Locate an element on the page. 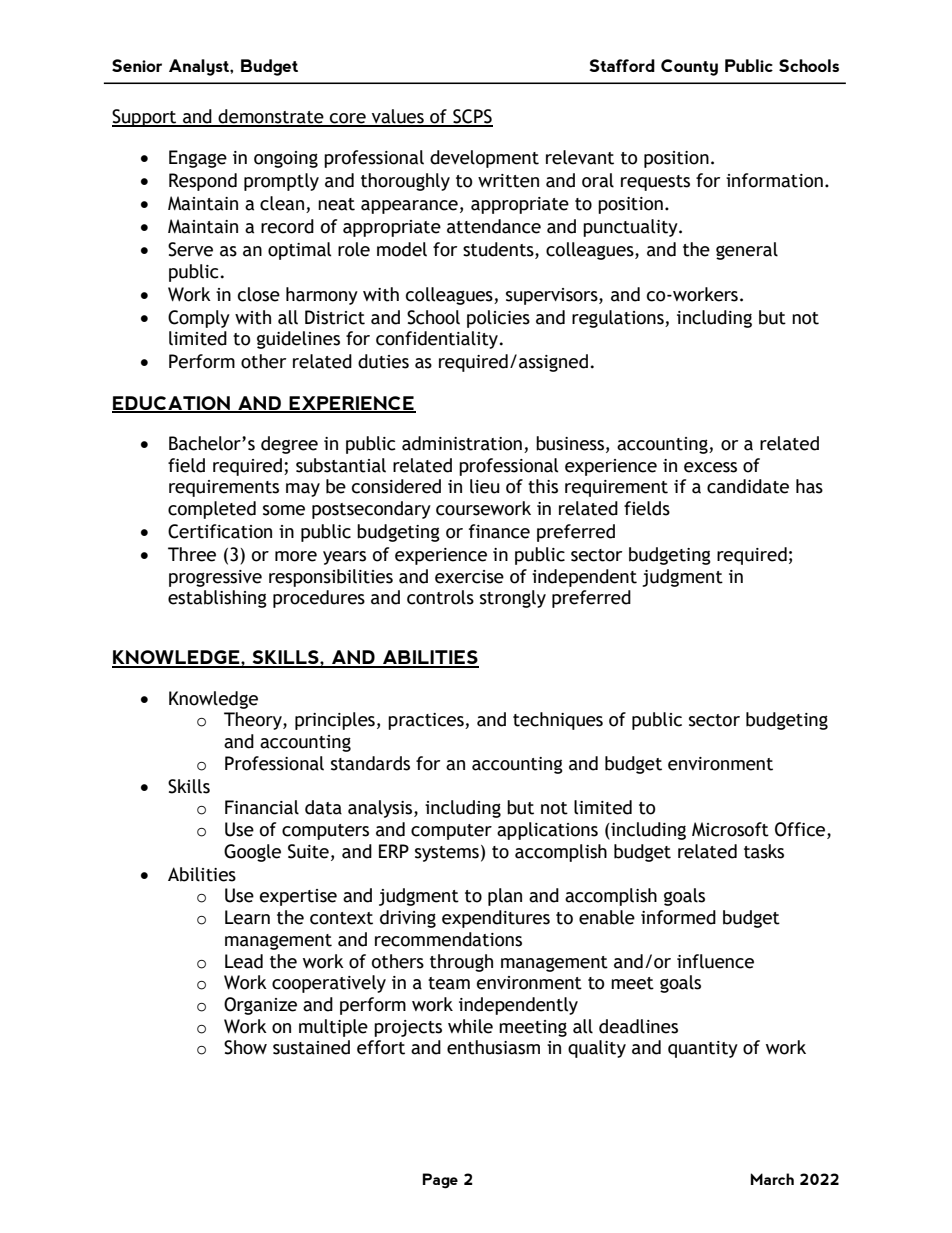 The height and width of the image is (1233, 952). Page is located at coordinates (440, 1181).
